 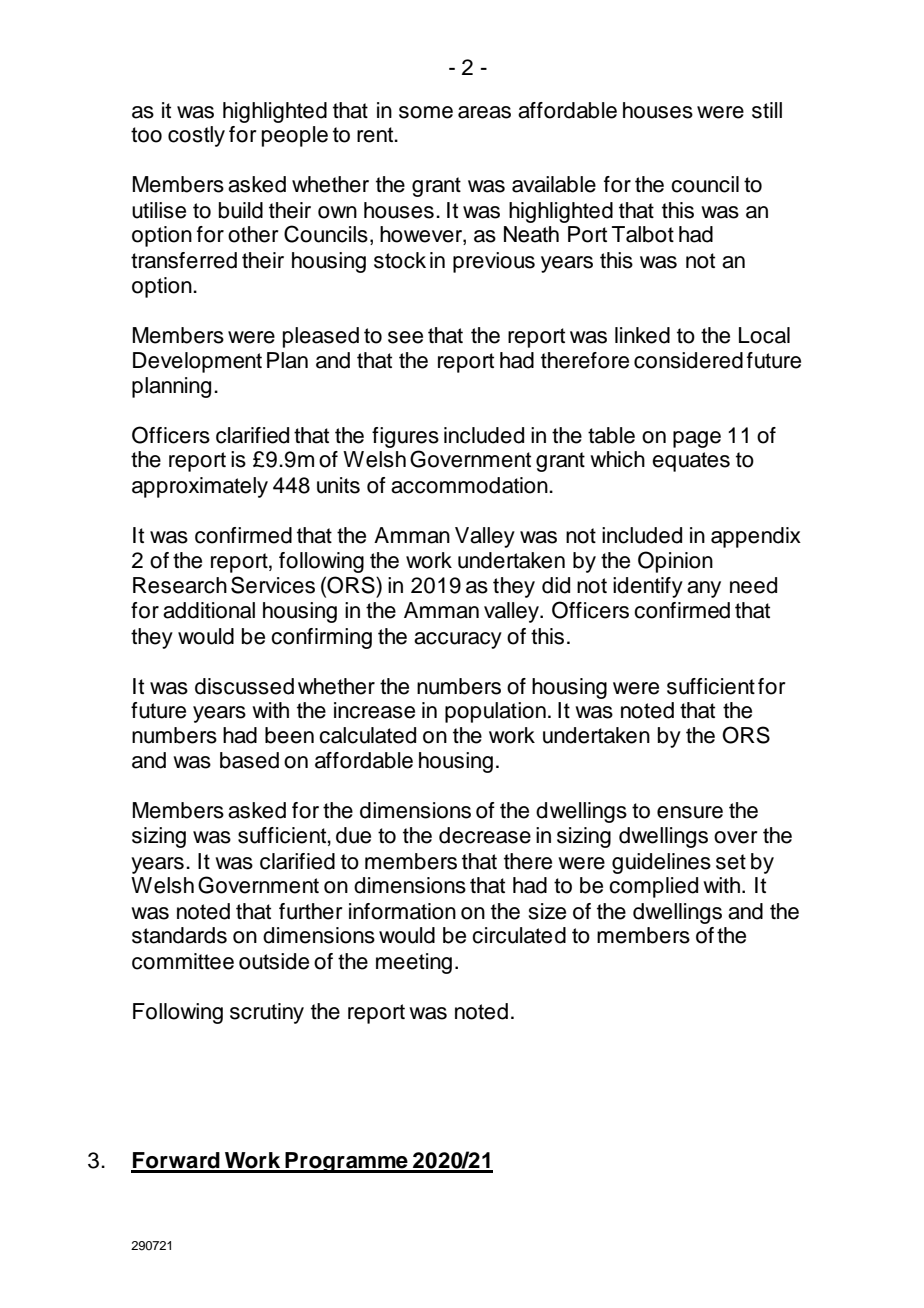 What do you see at coordinates (197, 362) in the screenshot?
I see `Development` at bounding box center [197, 362].
